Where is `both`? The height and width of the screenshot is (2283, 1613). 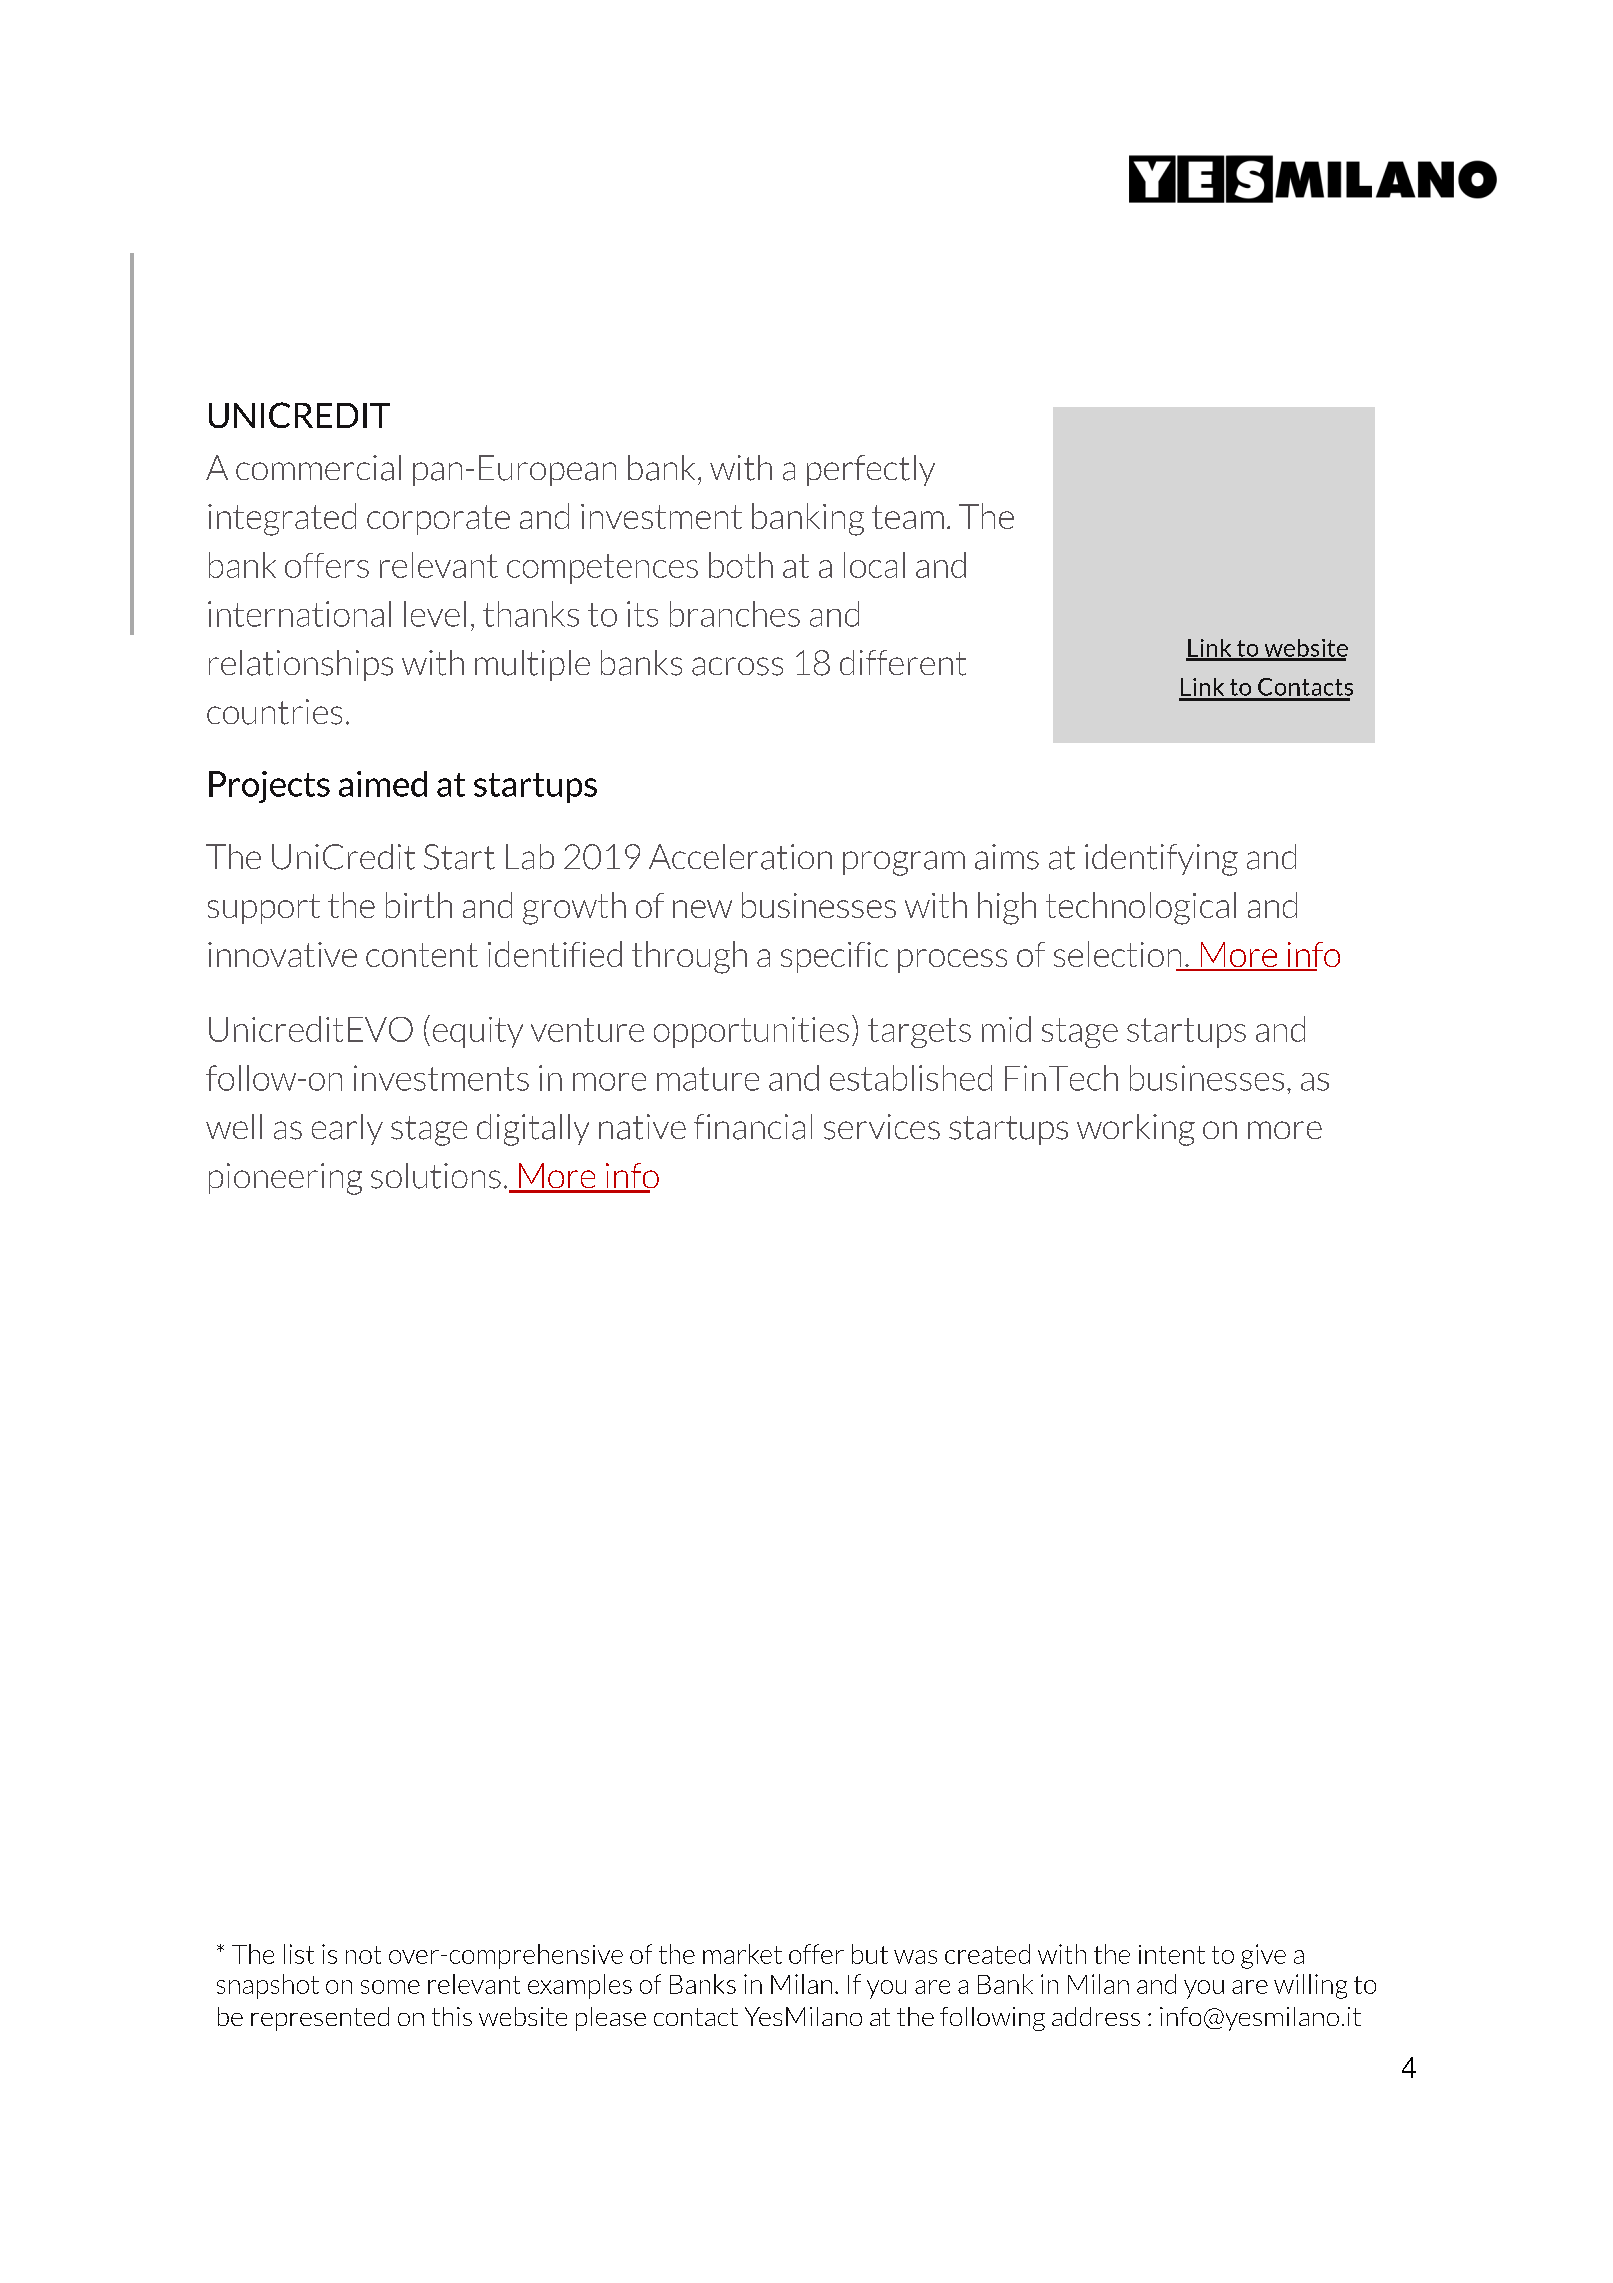 both is located at coordinates (741, 565).
